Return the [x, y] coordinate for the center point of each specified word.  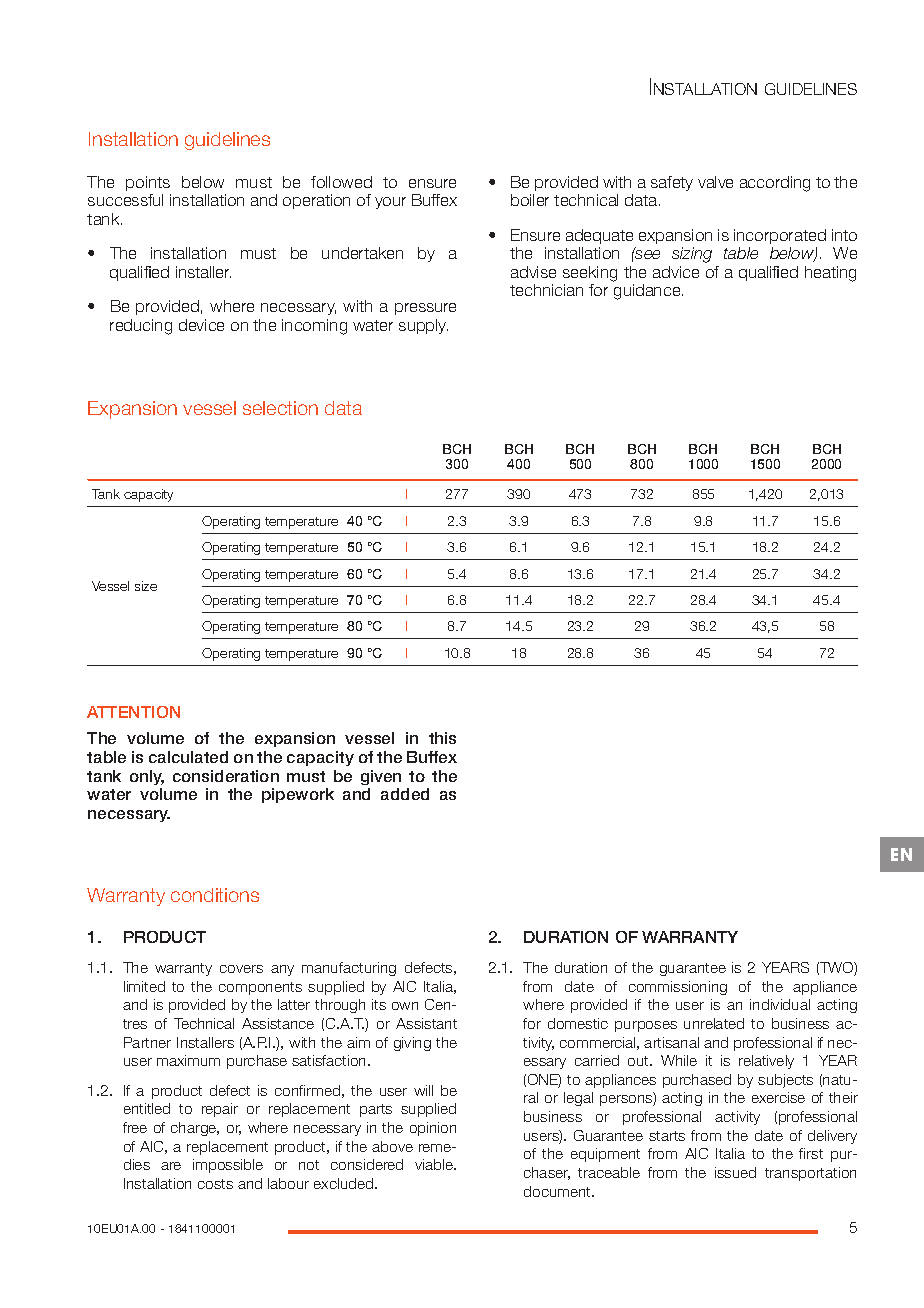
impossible [228, 1166]
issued [735, 1172]
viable [435, 1164]
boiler [530, 200]
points [148, 183]
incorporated [780, 236]
